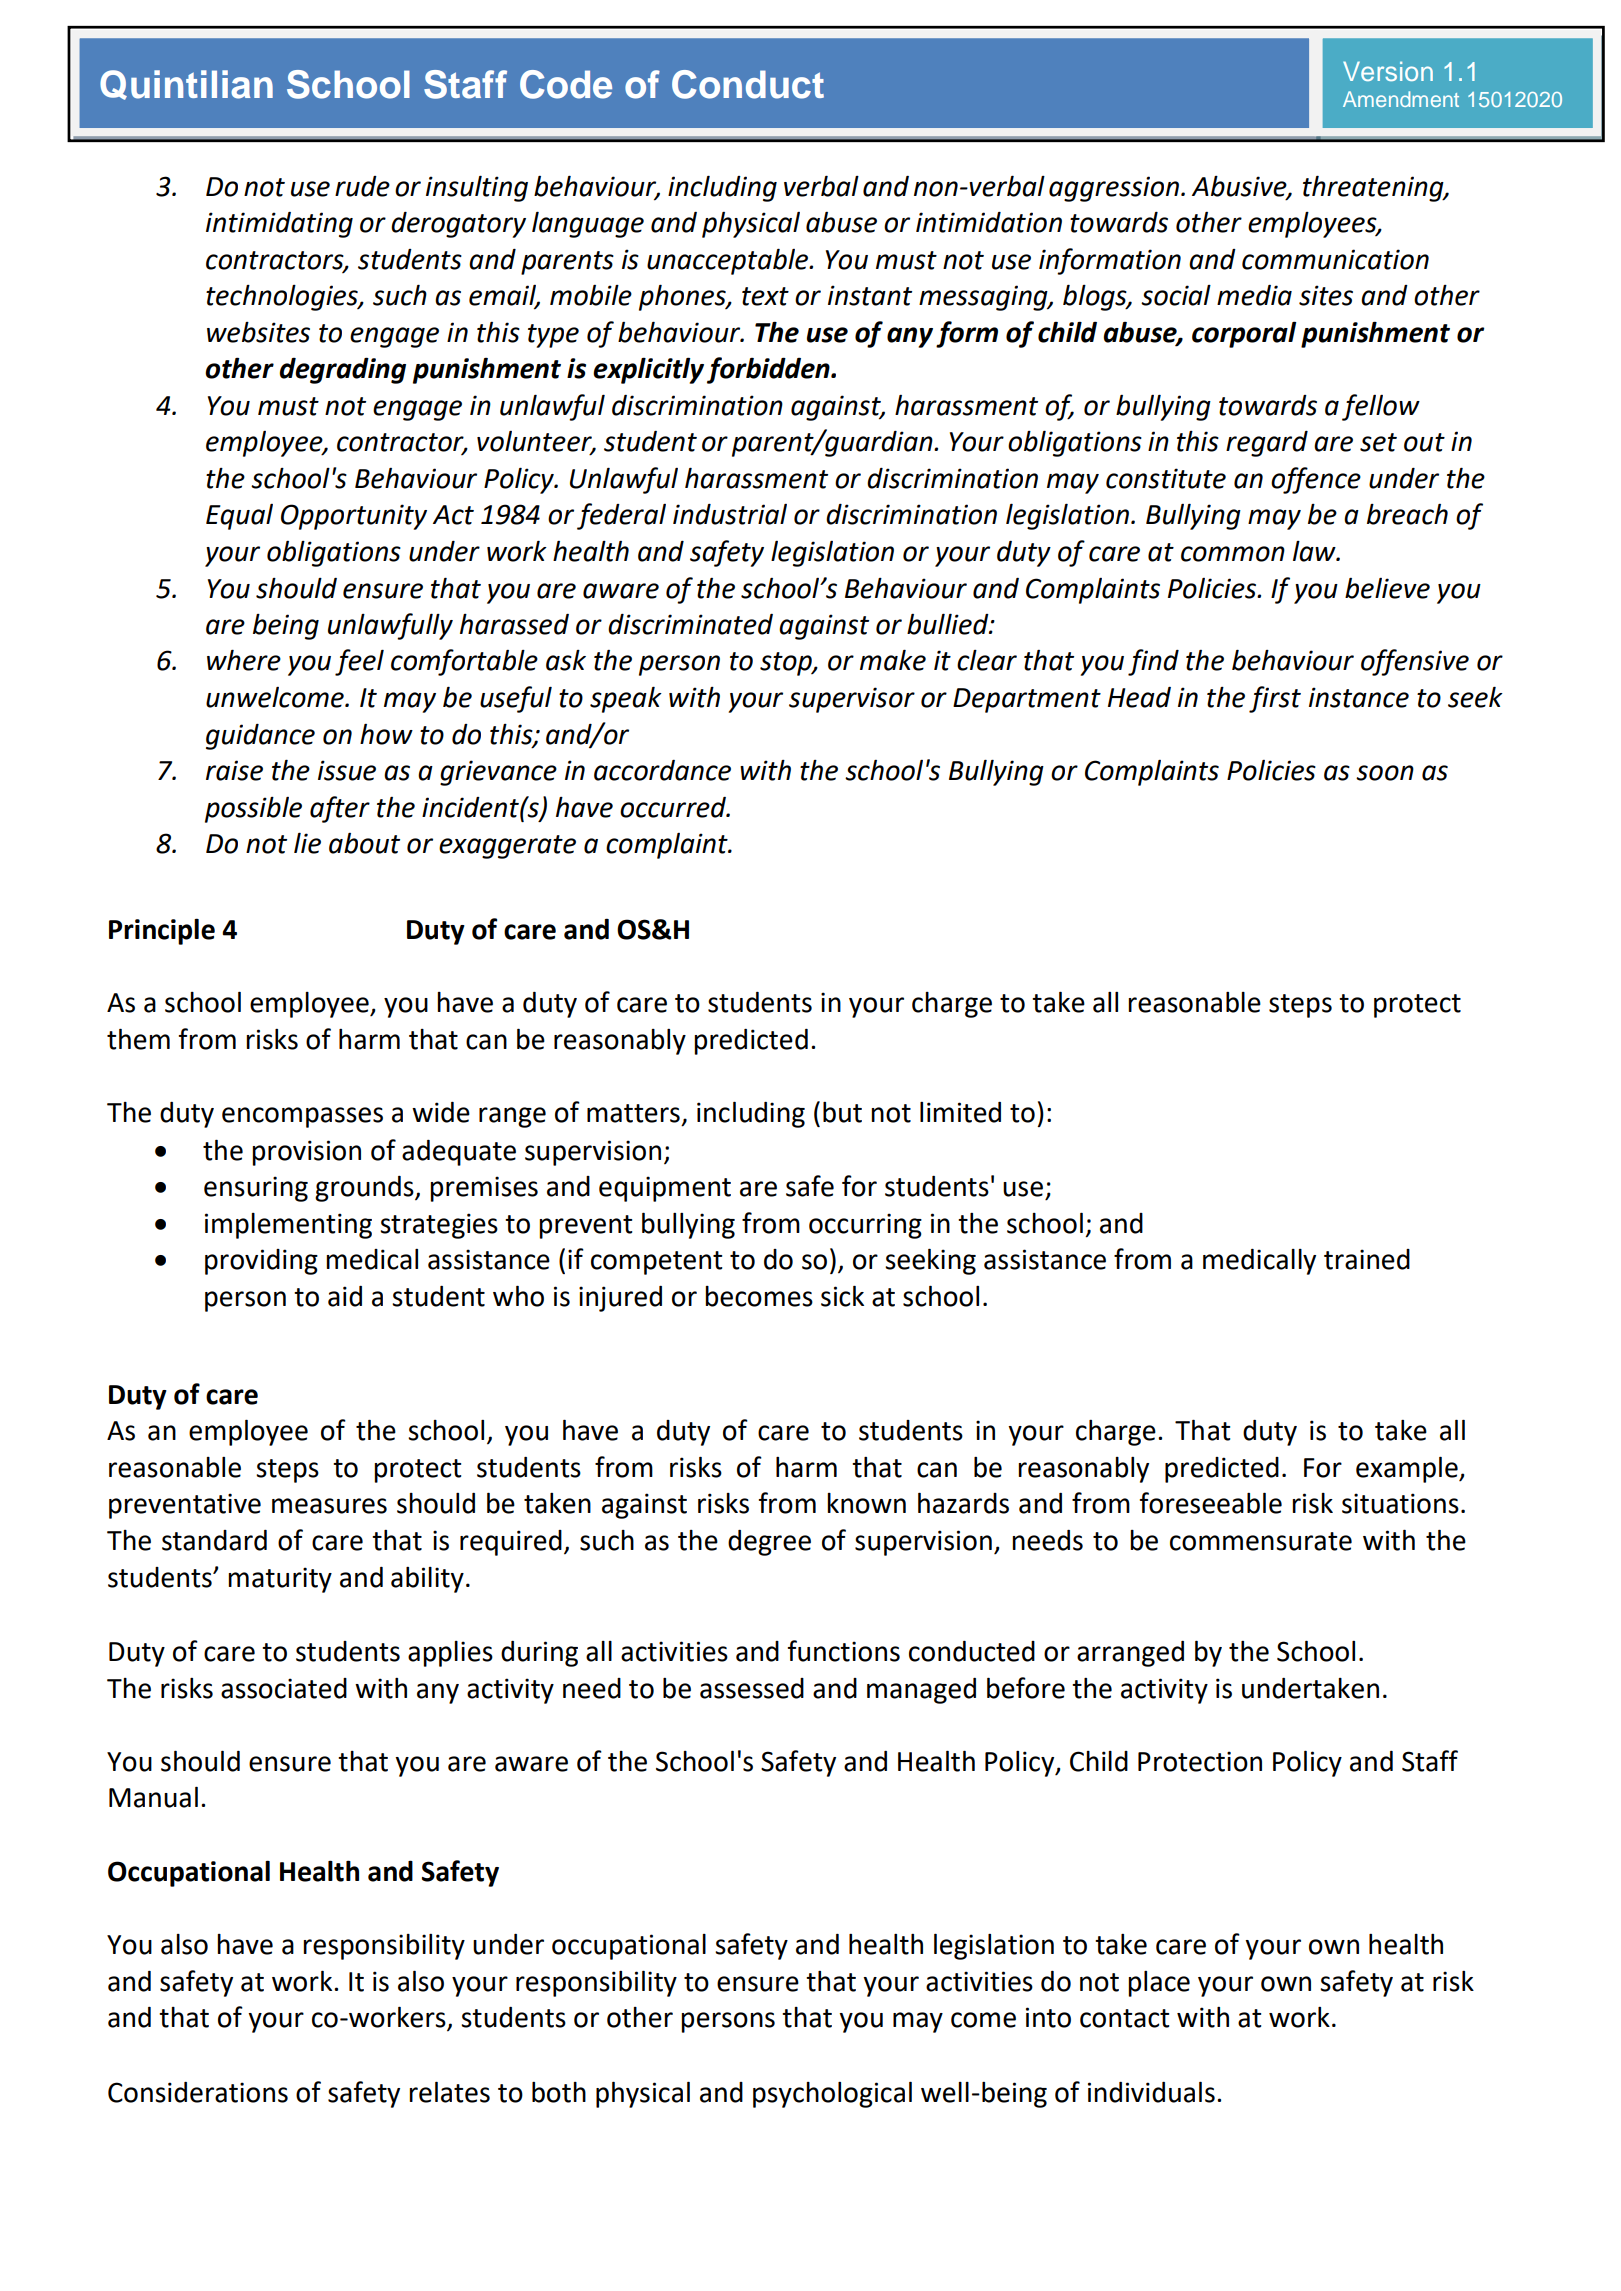 The width and height of the screenshot is (1621, 2291). Describe the element at coordinates (302, 1117) in the screenshot. I see `encompasses` at that location.
